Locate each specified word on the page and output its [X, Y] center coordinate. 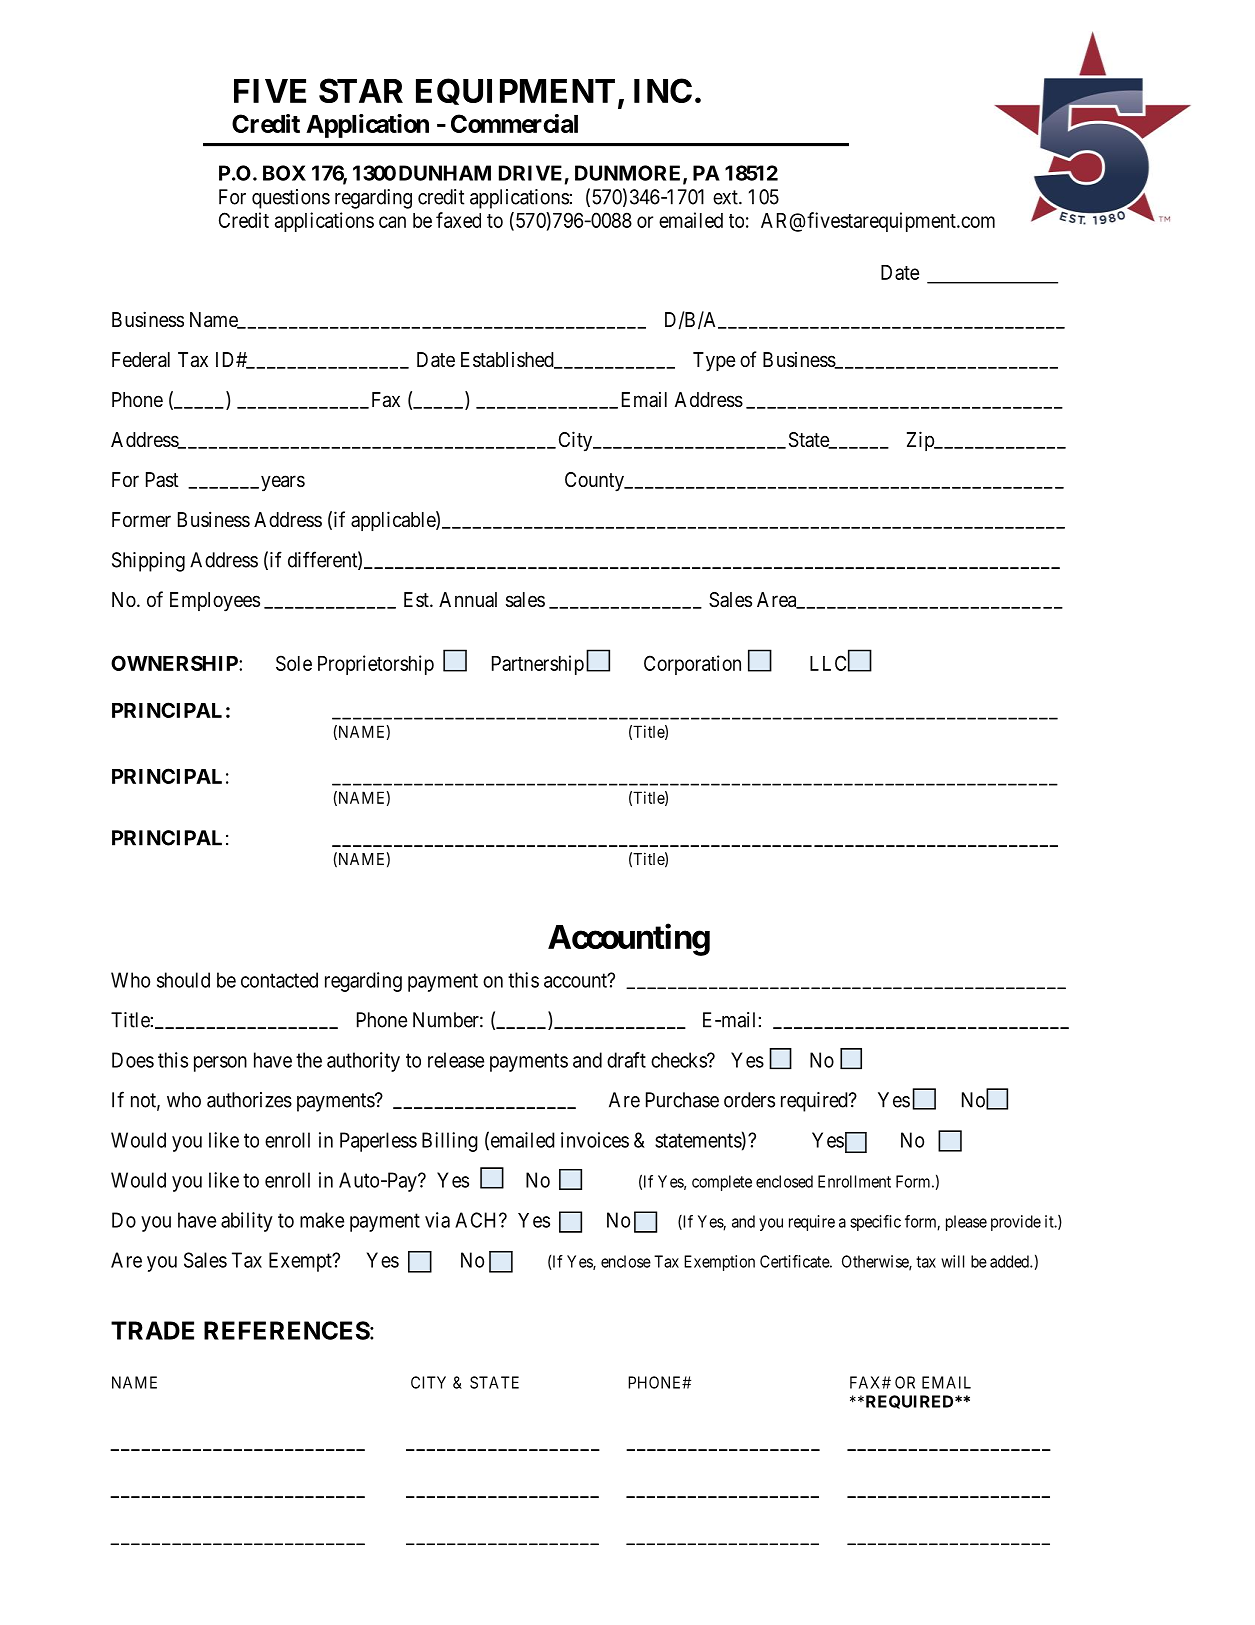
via [437, 1220]
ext [726, 197]
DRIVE [530, 173]
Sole [294, 663]
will [952, 1261]
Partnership [538, 665]
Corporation [692, 665]
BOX [284, 173]
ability [247, 1222]
